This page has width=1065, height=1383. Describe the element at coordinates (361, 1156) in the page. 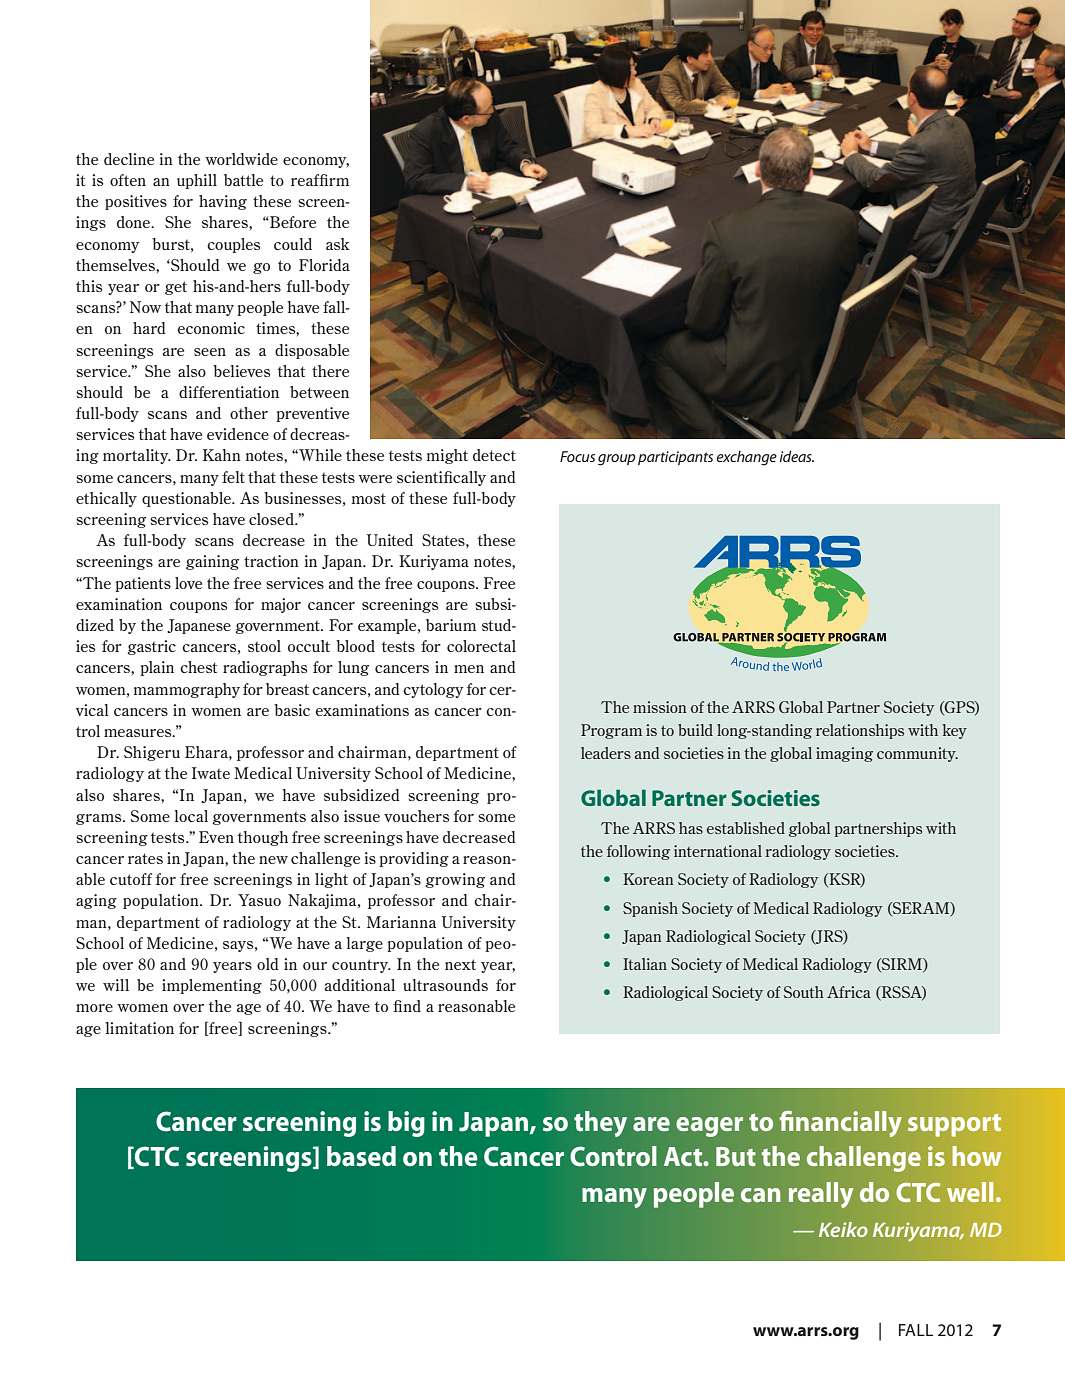

I see `based` at that location.
